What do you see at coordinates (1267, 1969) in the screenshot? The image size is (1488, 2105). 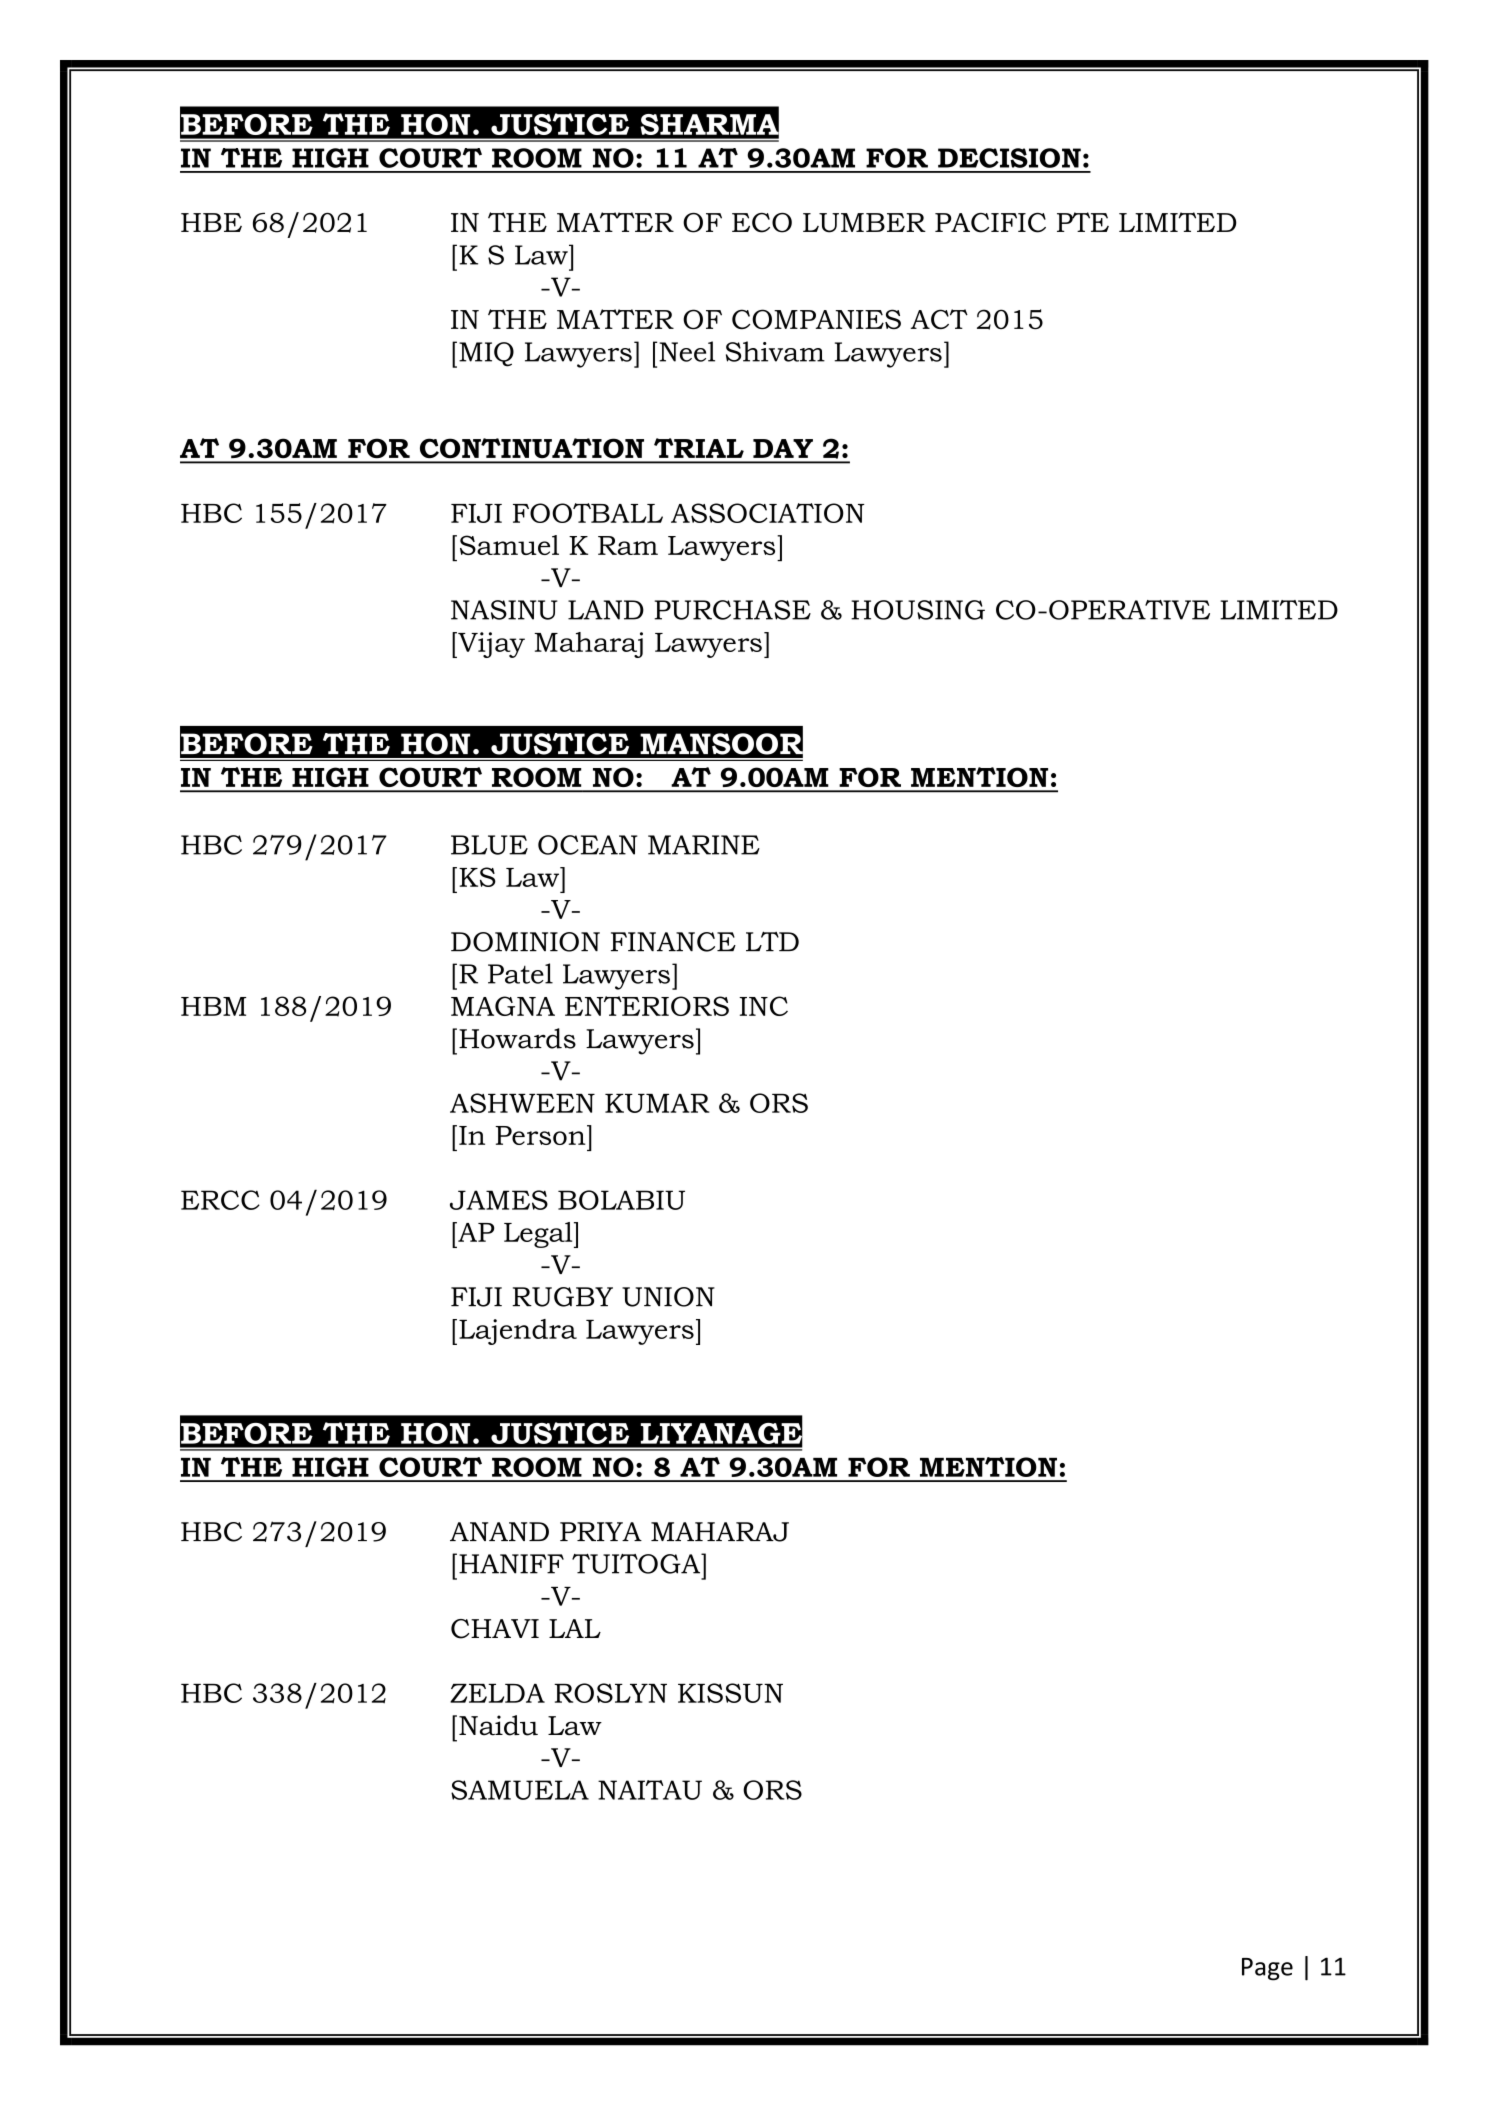 I see `Page` at bounding box center [1267, 1969].
